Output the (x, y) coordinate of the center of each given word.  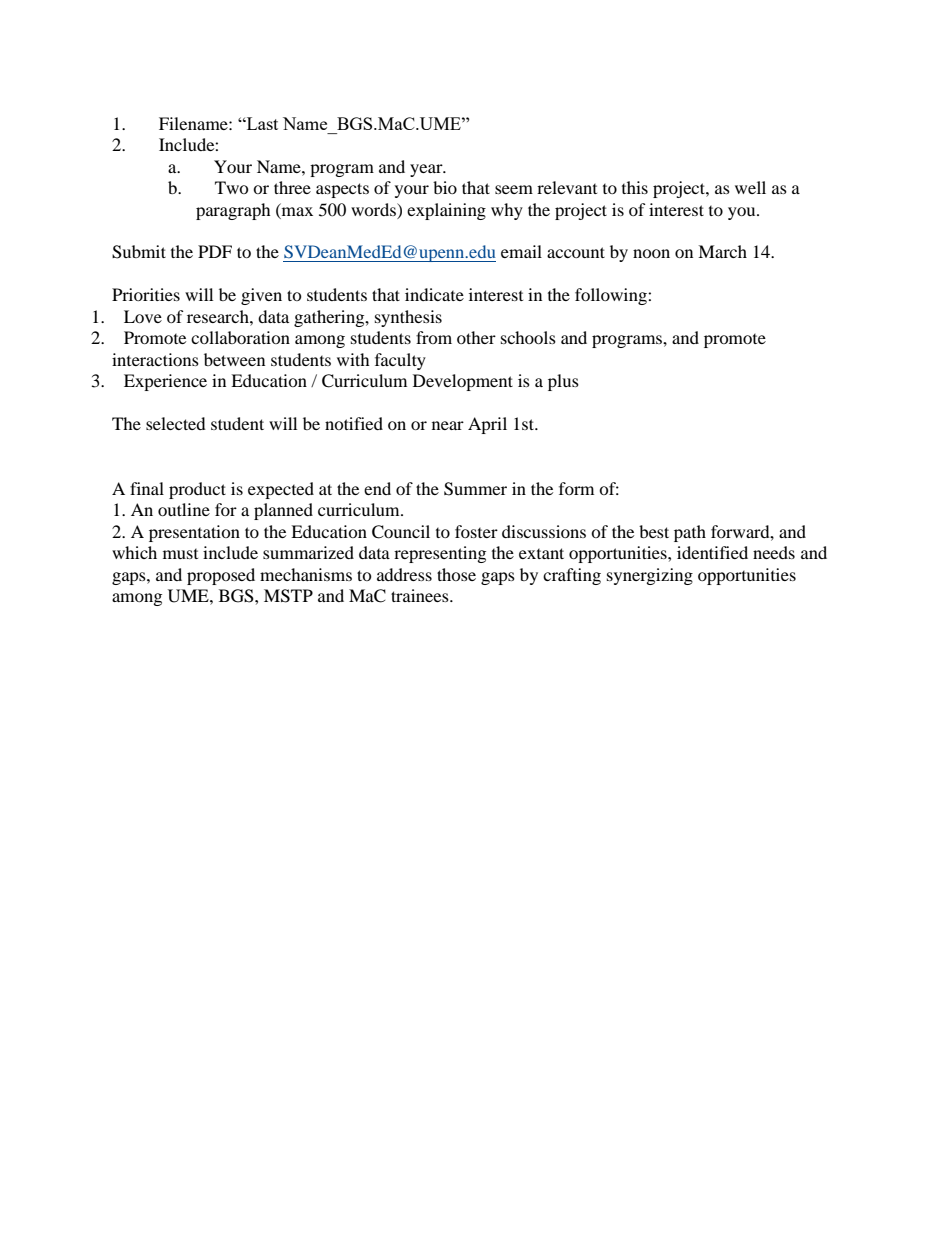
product (197, 490)
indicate (434, 294)
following (612, 296)
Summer (475, 489)
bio (445, 187)
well (750, 187)
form (576, 488)
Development (463, 382)
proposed (221, 576)
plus (563, 382)
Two (232, 187)
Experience (165, 382)
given (261, 296)
